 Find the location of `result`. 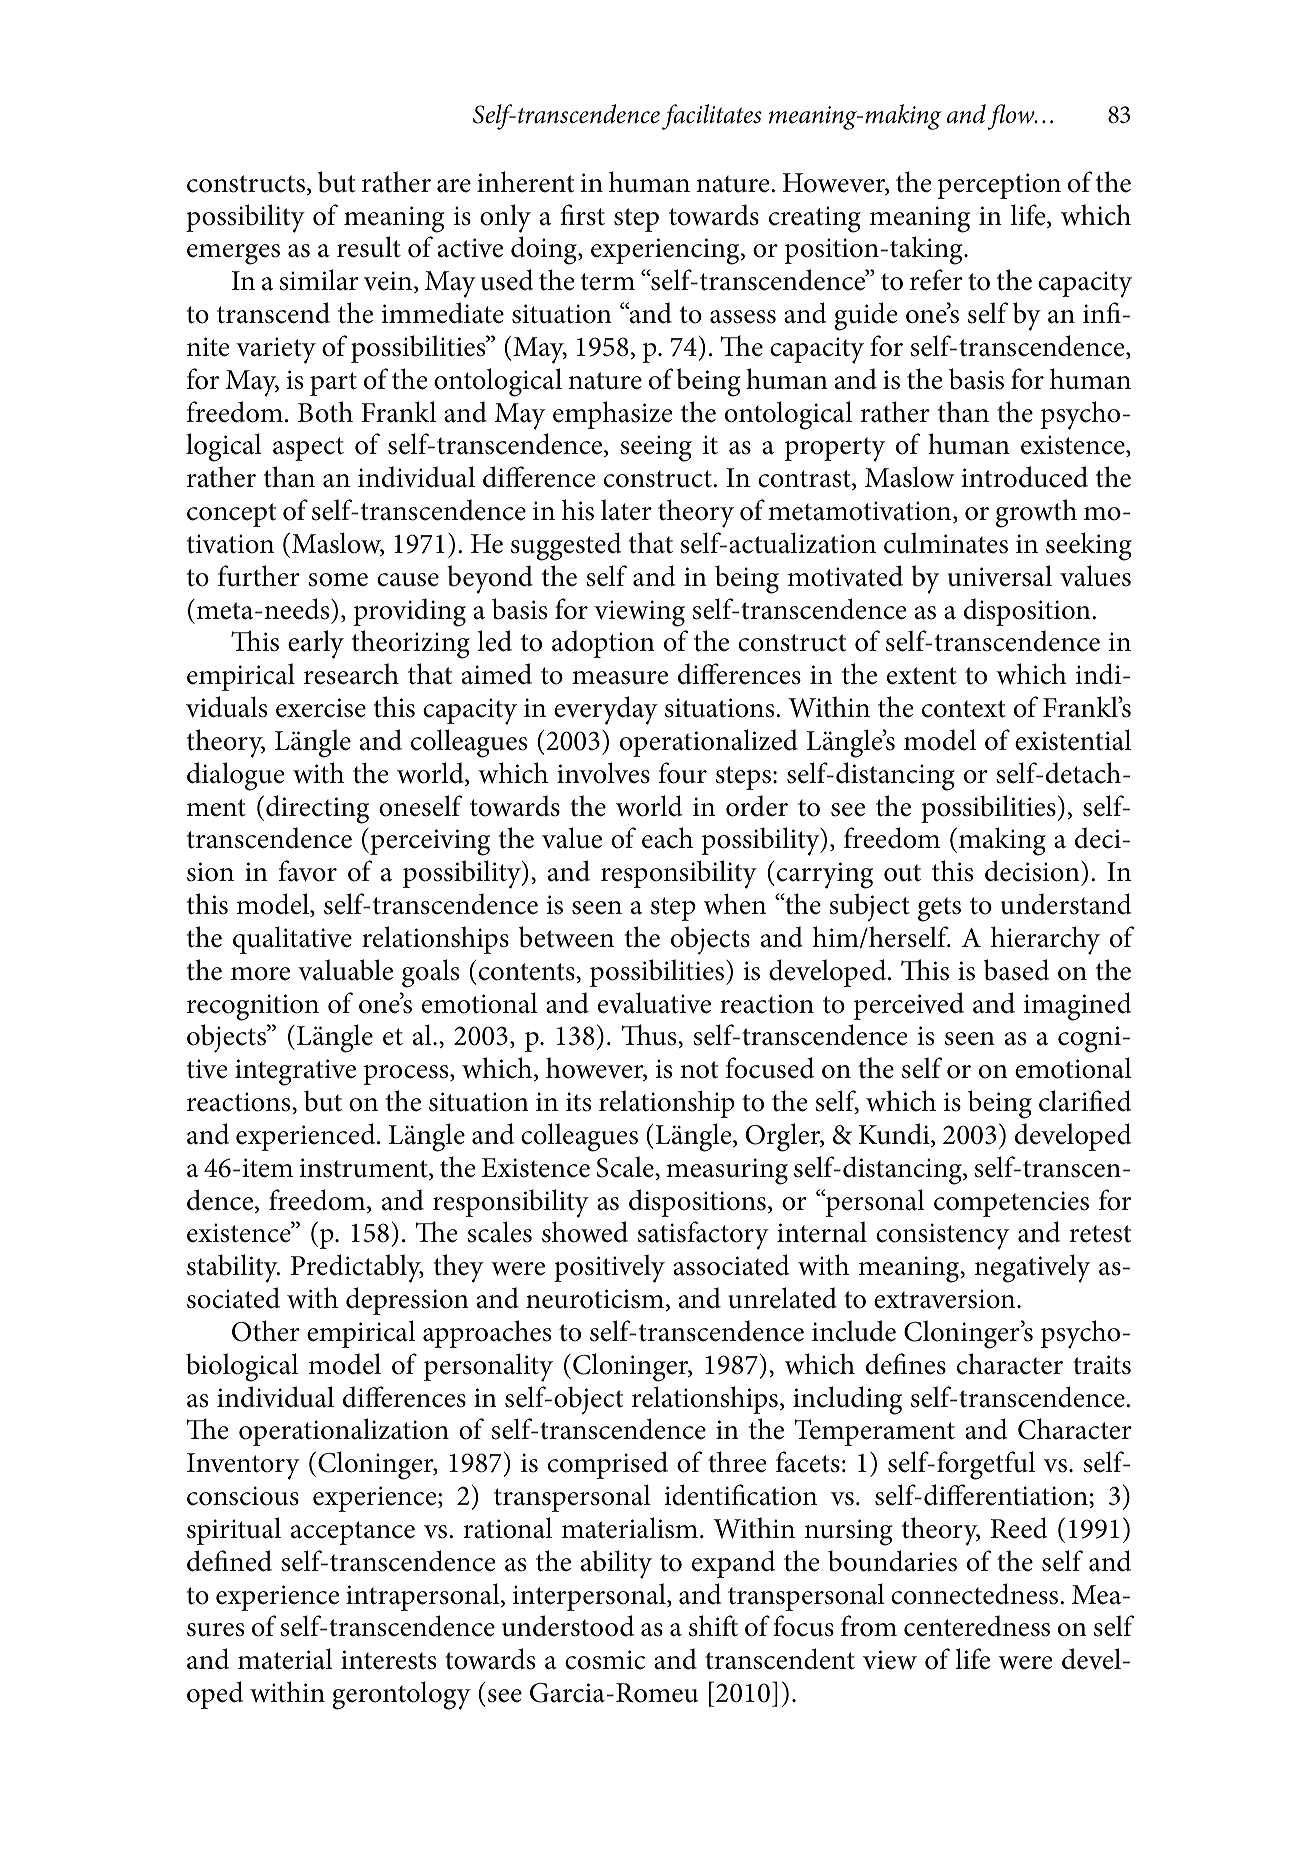

result is located at coordinates (369, 247).
